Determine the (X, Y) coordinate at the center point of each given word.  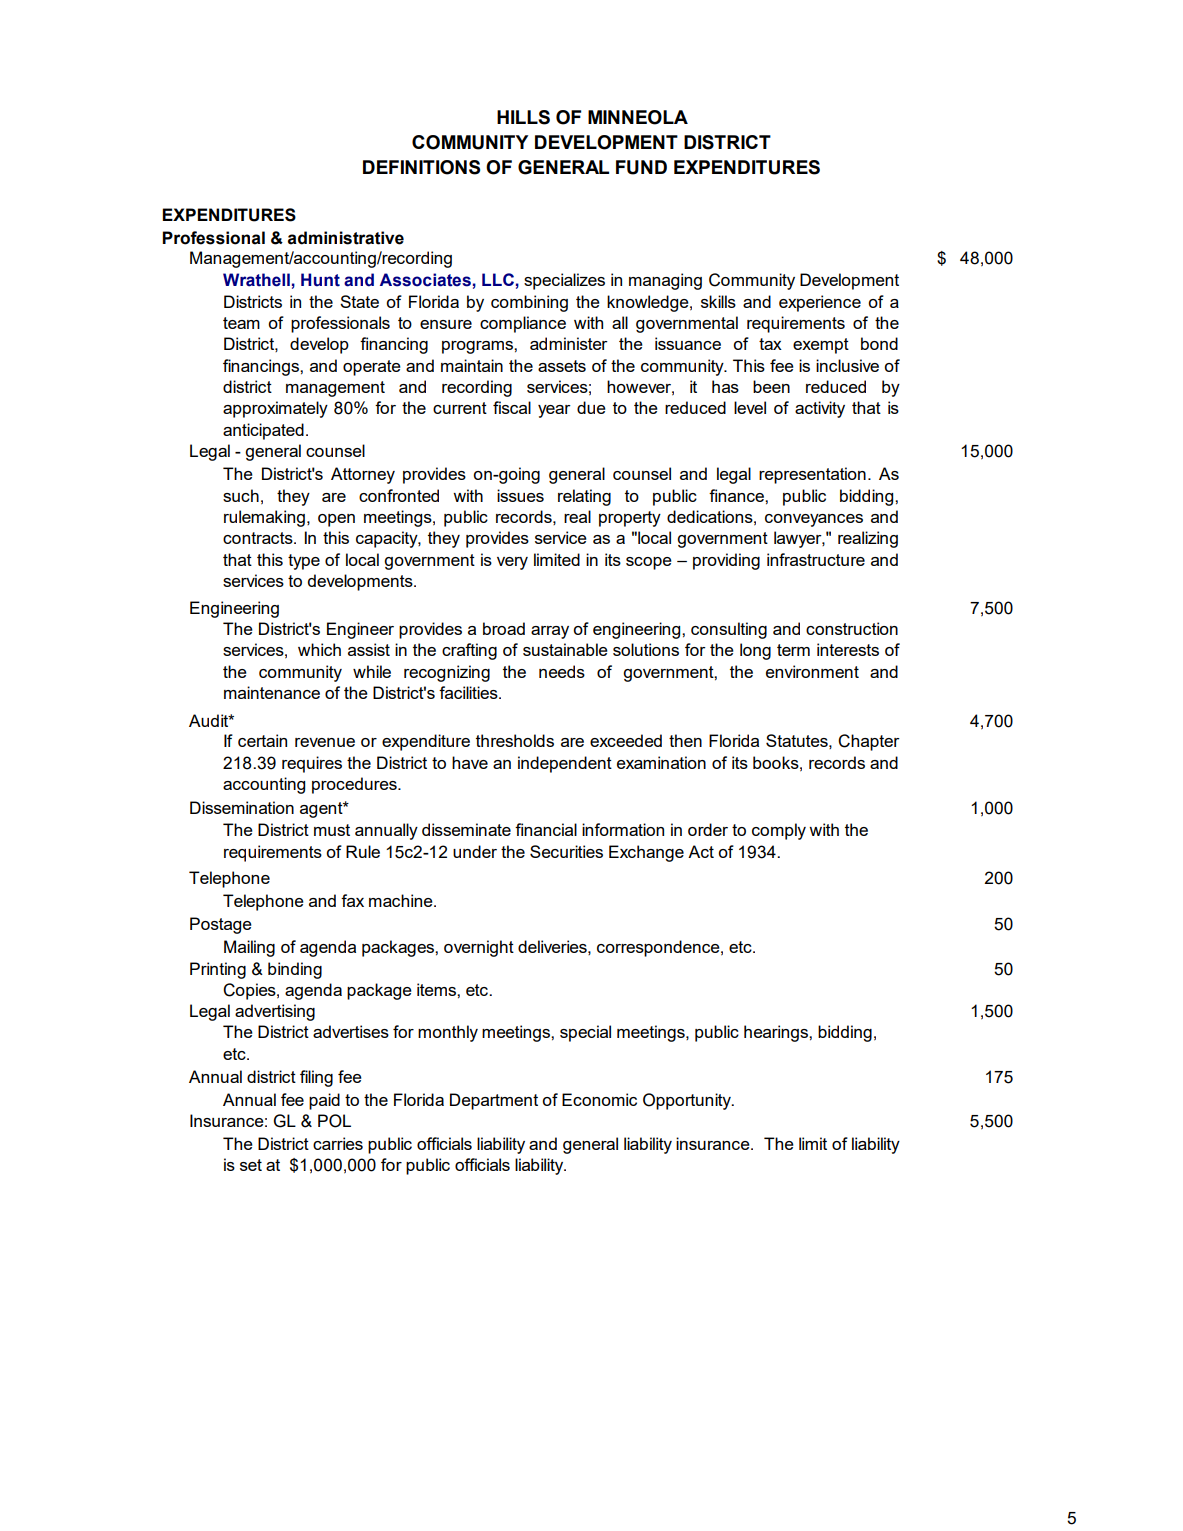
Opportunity (688, 1101)
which (319, 649)
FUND (641, 167)
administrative (346, 238)
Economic (599, 1099)
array (550, 632)
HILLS (523, 117)
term (793, 650)
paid (324, 1101)
